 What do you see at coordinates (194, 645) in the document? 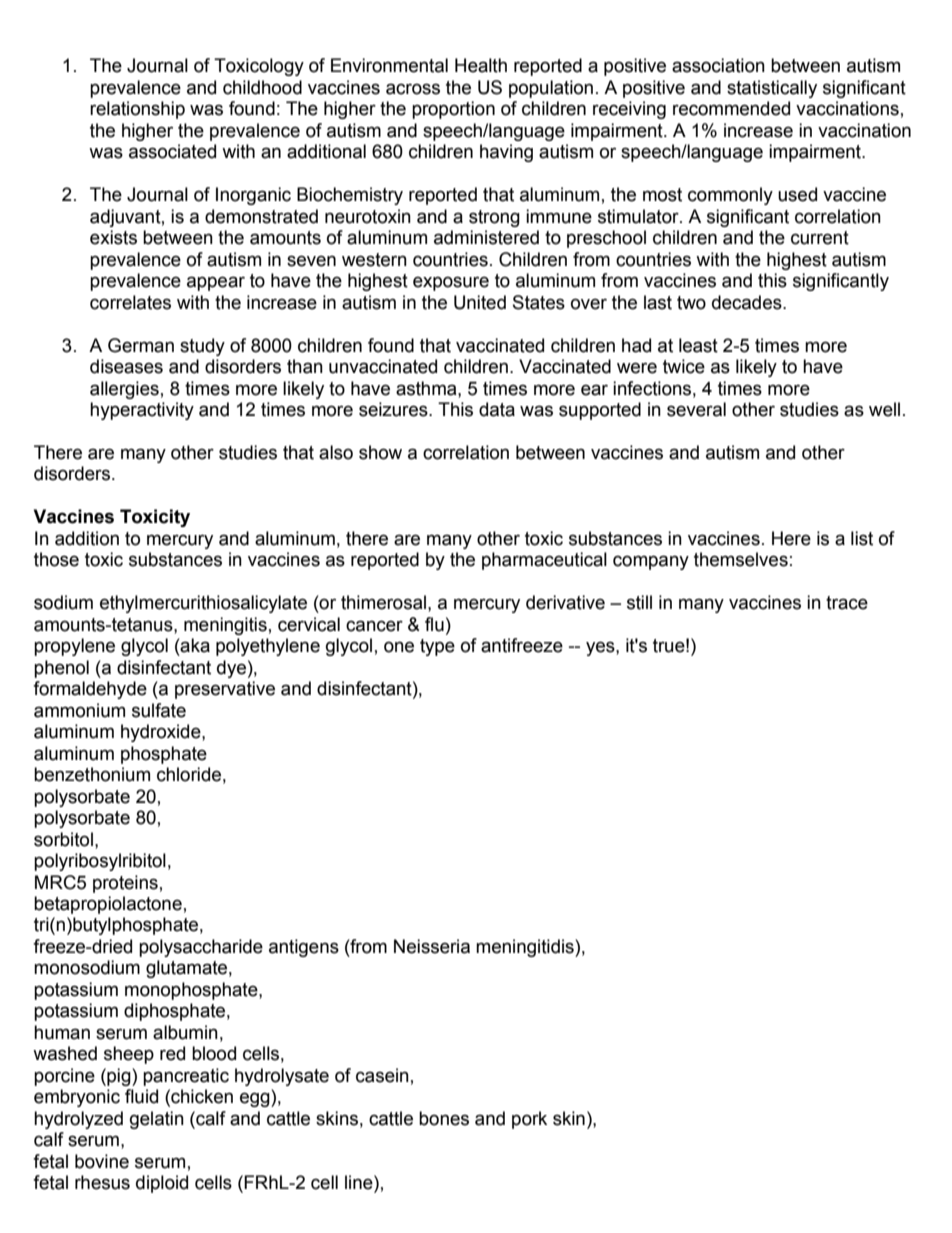
I see `aka` at bounding box center [194, 645].
